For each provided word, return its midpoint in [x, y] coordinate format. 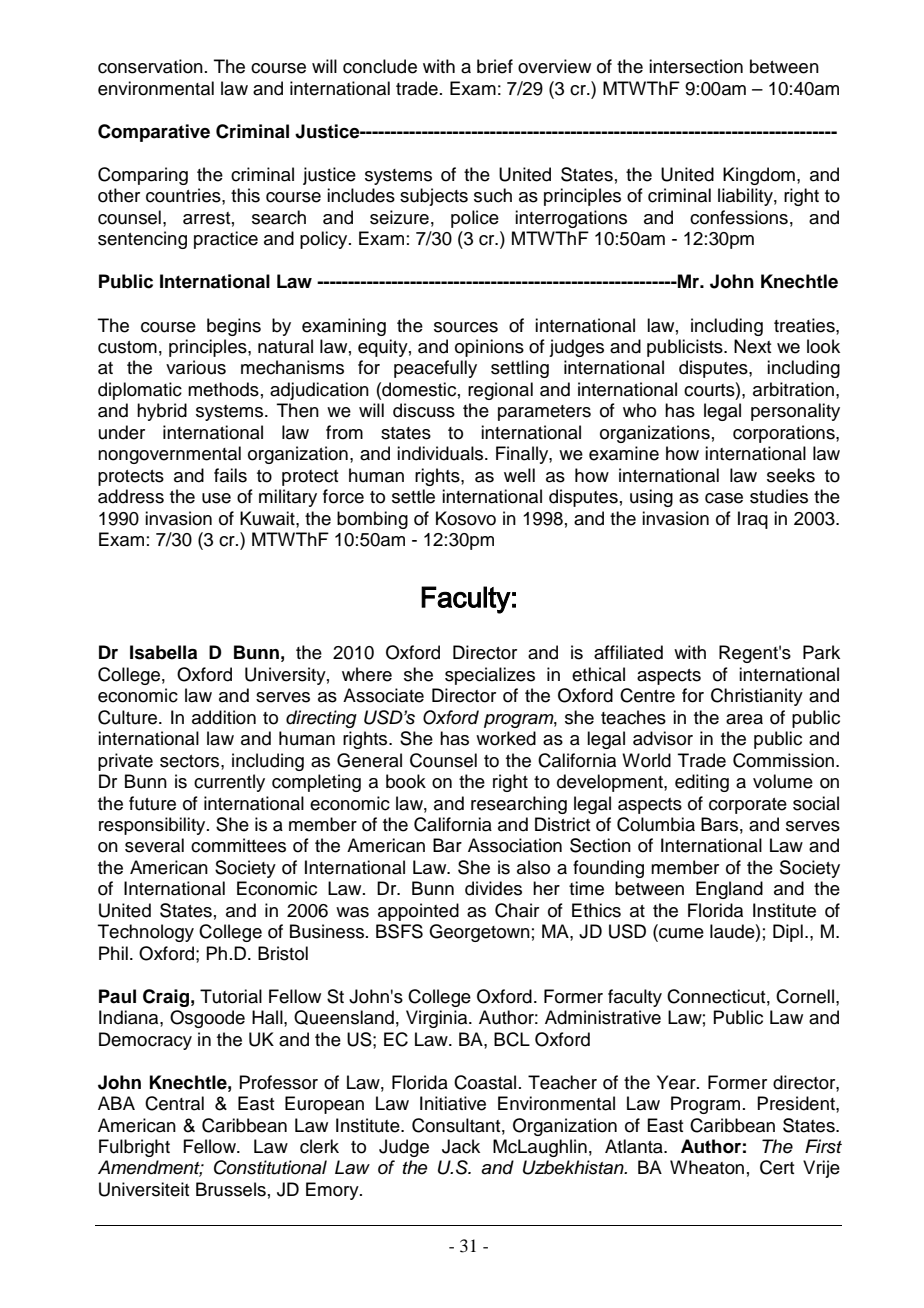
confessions [739, 217]
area [744, 719]
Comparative [154, 133]
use [216, 498]
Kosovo [466, 518]
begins [234, 327]
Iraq [753, 520]
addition [224, 717]
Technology [146, 933]
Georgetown [479, 933]
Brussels [231, 1189]
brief [495, 66]
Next [752, 346]
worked [506, 738]
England [729, 890]
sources [466, 327]
